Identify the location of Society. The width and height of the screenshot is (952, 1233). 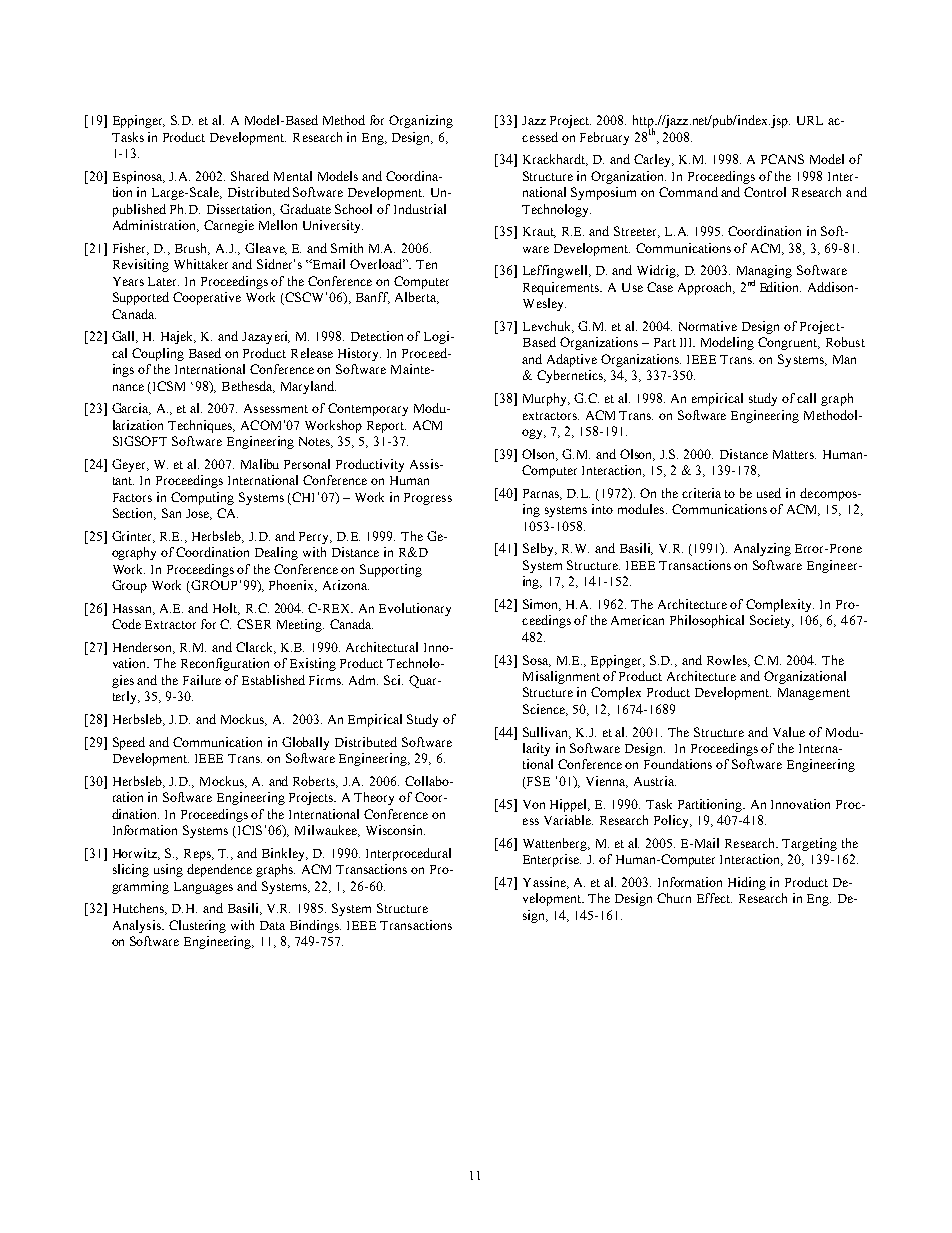
(772, 621).
